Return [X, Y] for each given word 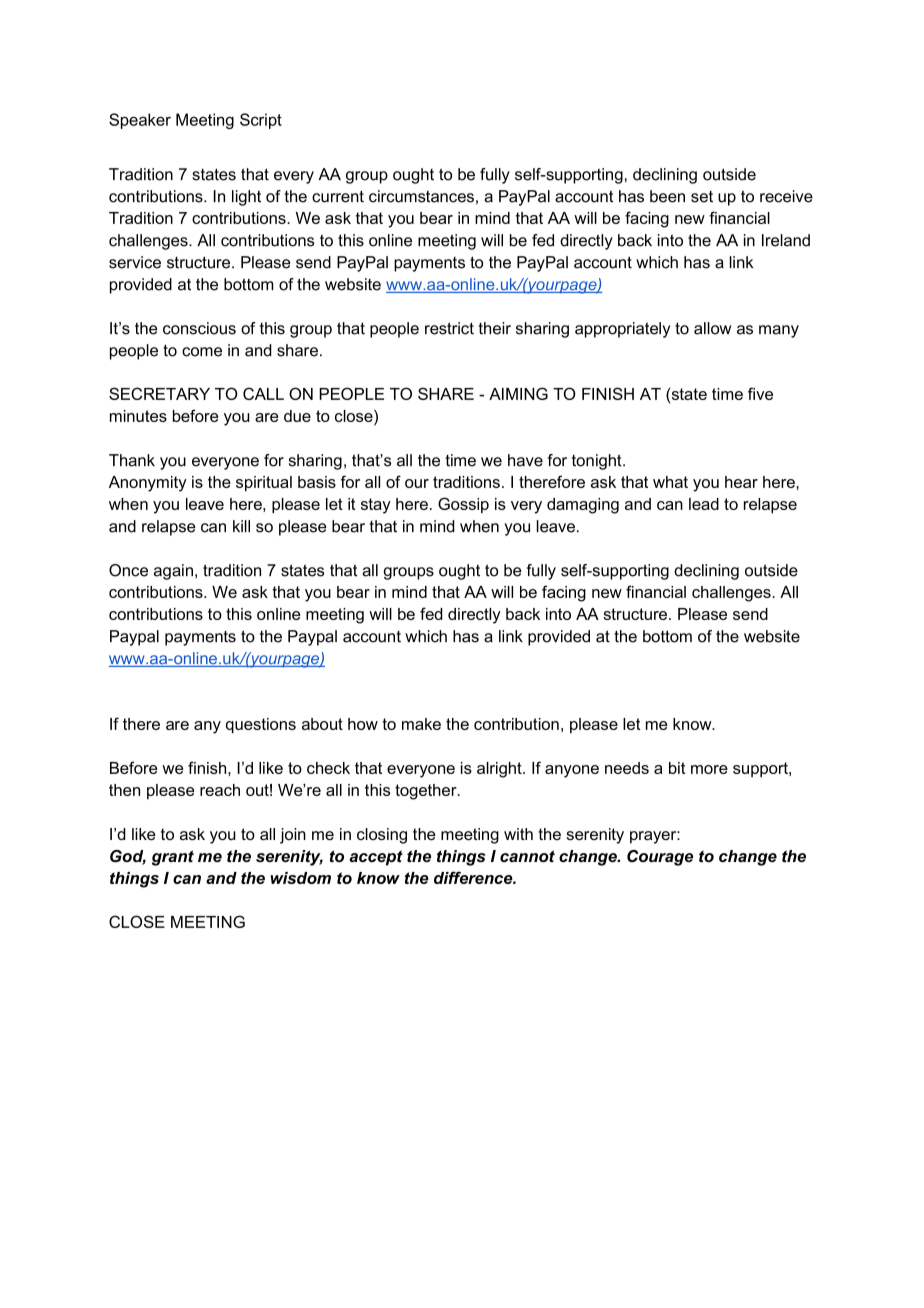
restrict [449, 328]
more [709, 769]
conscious [199, 328]
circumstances [421, 196]
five [760, 393]
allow [712, 328]
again [173, 572]
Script [261, 121]
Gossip [463, 505]
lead [704, 504]
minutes [138, 416]
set [702, 197]
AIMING [518, 393]
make [421, 724]
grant [173, 858]
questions [261, 726]
